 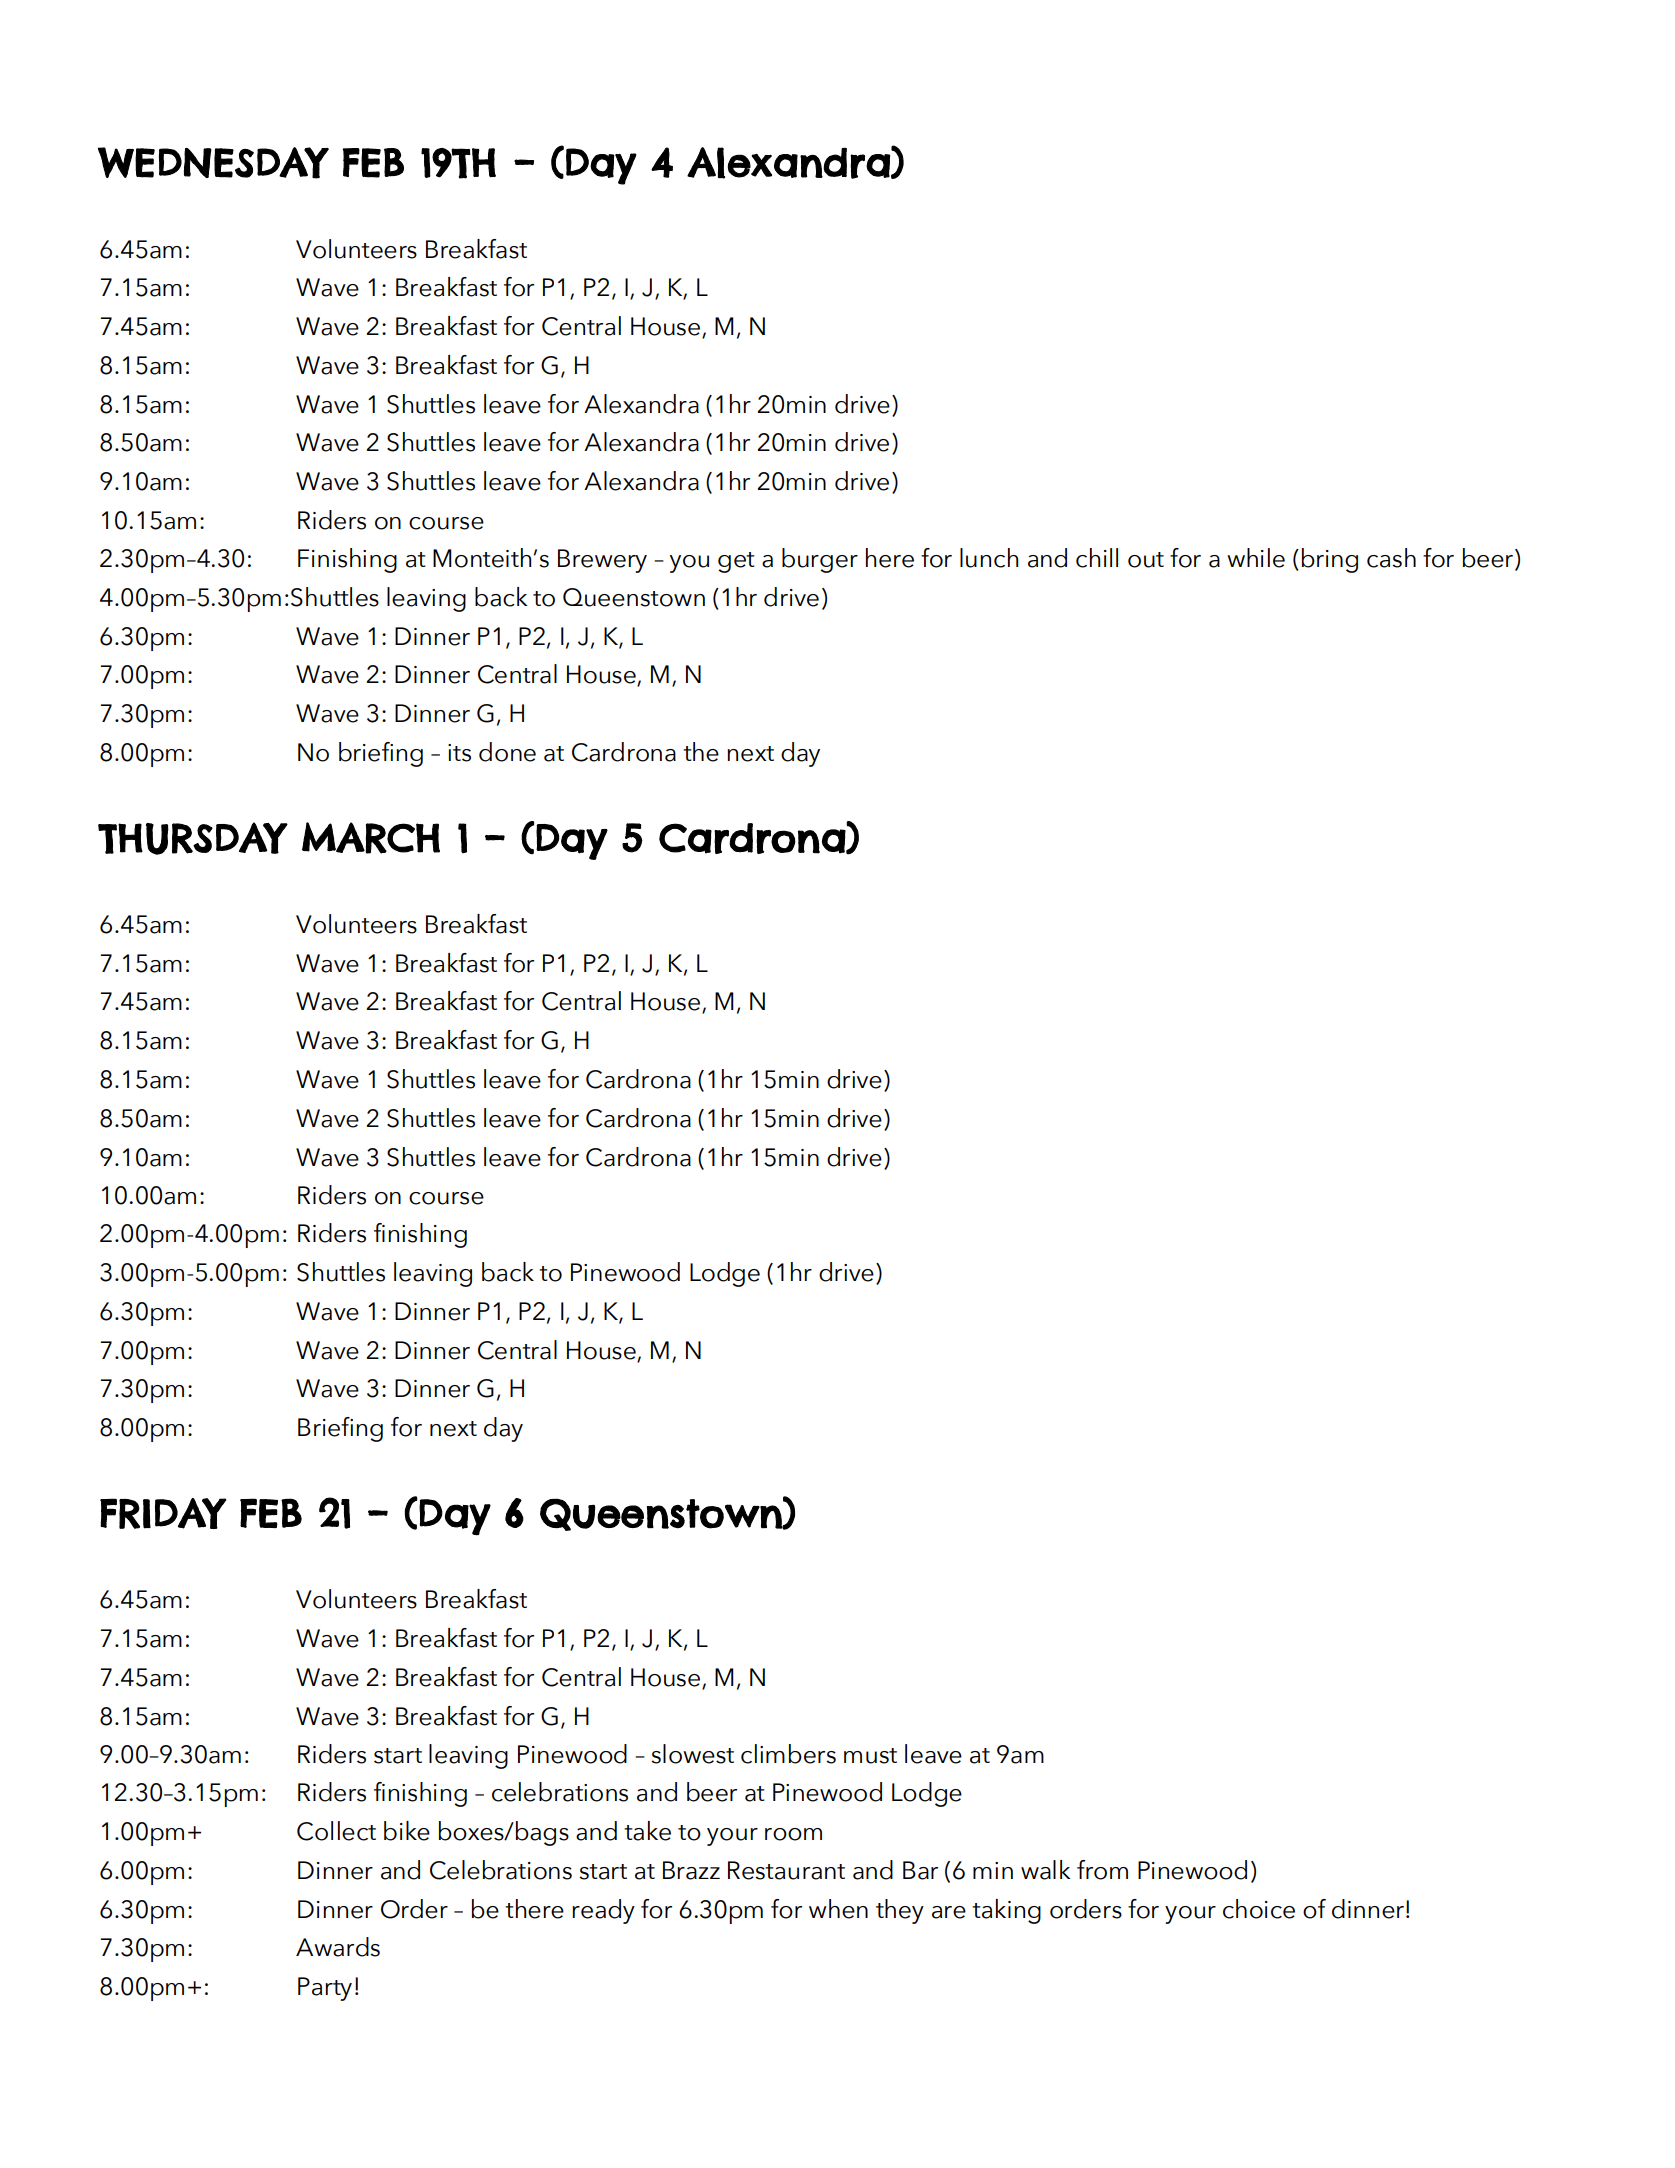 What do you see at coordinates (338, 1947) in the screenshot?
I see `Awards` at bounding box center [338, 1947].
